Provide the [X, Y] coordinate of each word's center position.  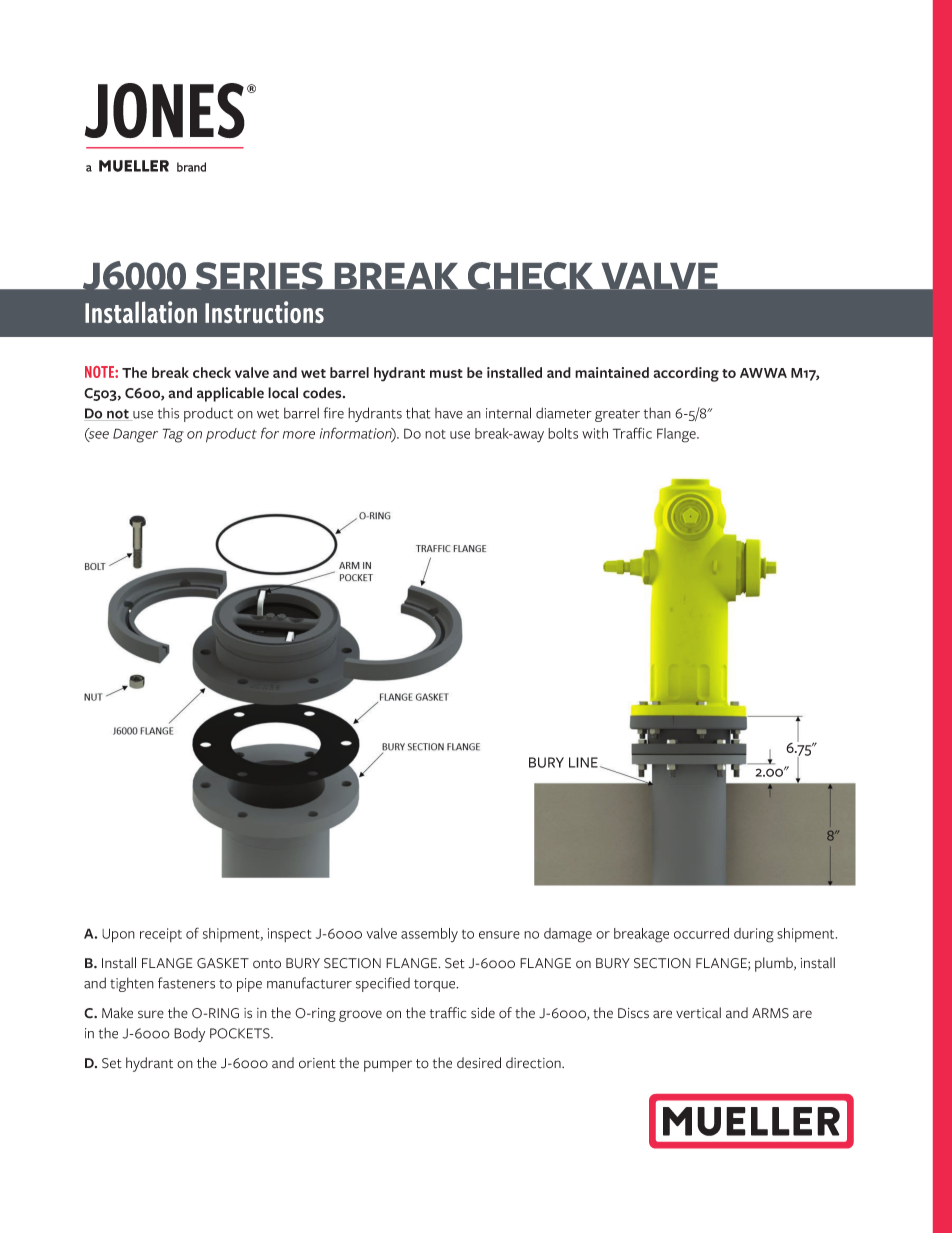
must [446, 373]
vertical [698, 1013]
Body [189, 1034]
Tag [173, 435]
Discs [633, 1013]
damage [568, 935]
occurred [701, 933]
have [449, 413]
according [686, 374]
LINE [583, 762]
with [595, 433]
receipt [161, 935]
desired [479, 1063]
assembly [429, 935]
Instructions [264, 312]
